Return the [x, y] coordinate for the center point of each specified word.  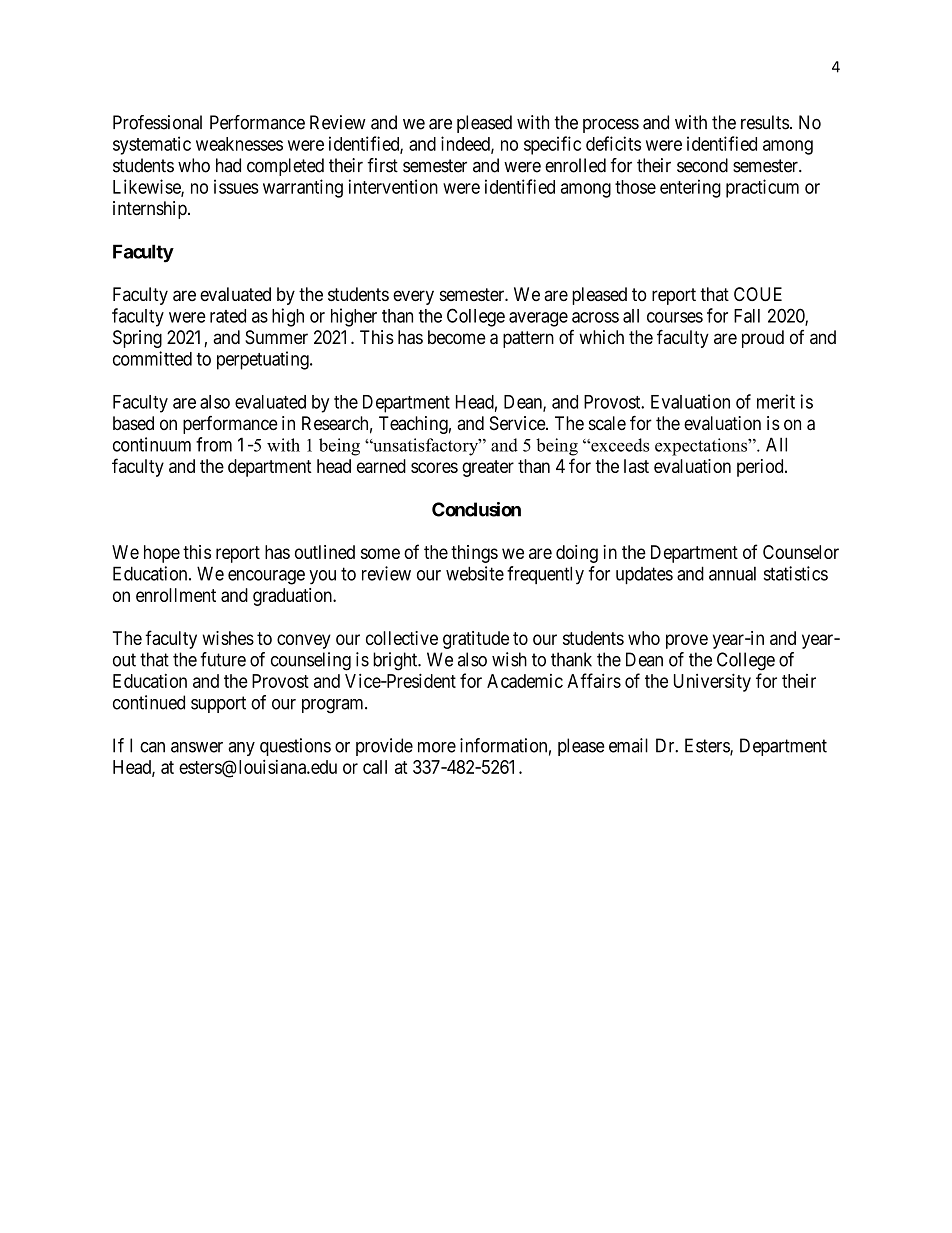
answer [197, 747]
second [702, 165]
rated [228, 316]
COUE [758, 294]
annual [732, 574]
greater [488, 468]
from [214, 444]
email [628, 745]
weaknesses [239, 144]
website [475, 573]
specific [552, 145]
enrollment [176, 595]
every [413, 297]
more [437, 747]
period [761, 468]
